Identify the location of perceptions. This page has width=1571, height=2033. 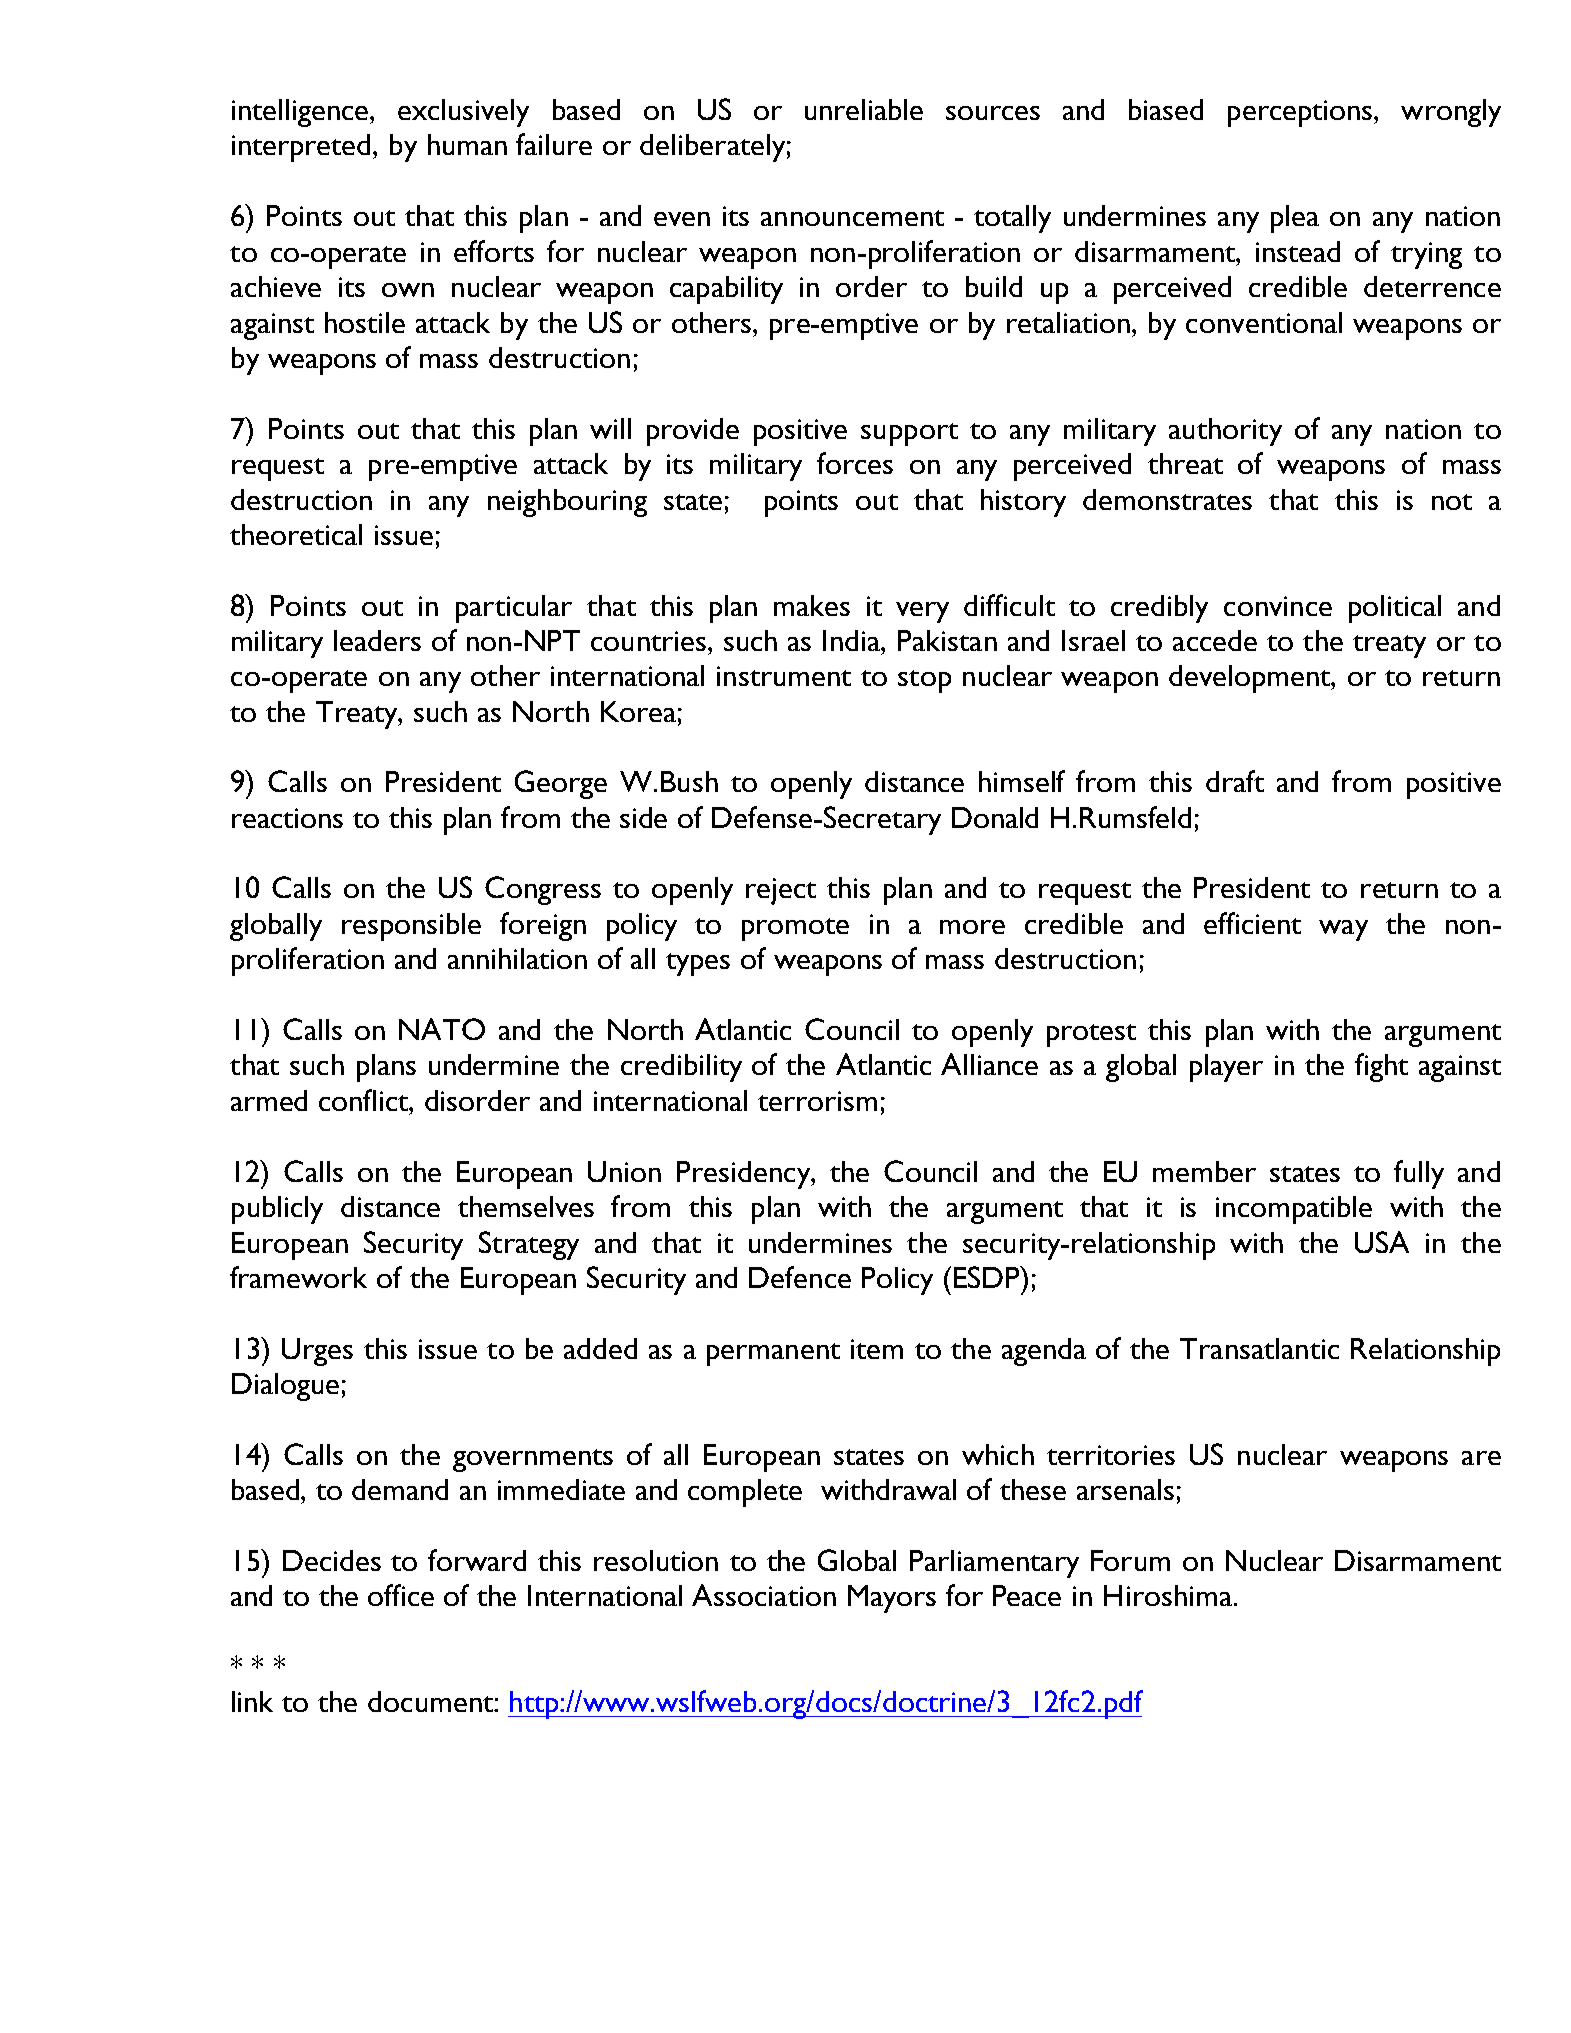
(1301, 113).
